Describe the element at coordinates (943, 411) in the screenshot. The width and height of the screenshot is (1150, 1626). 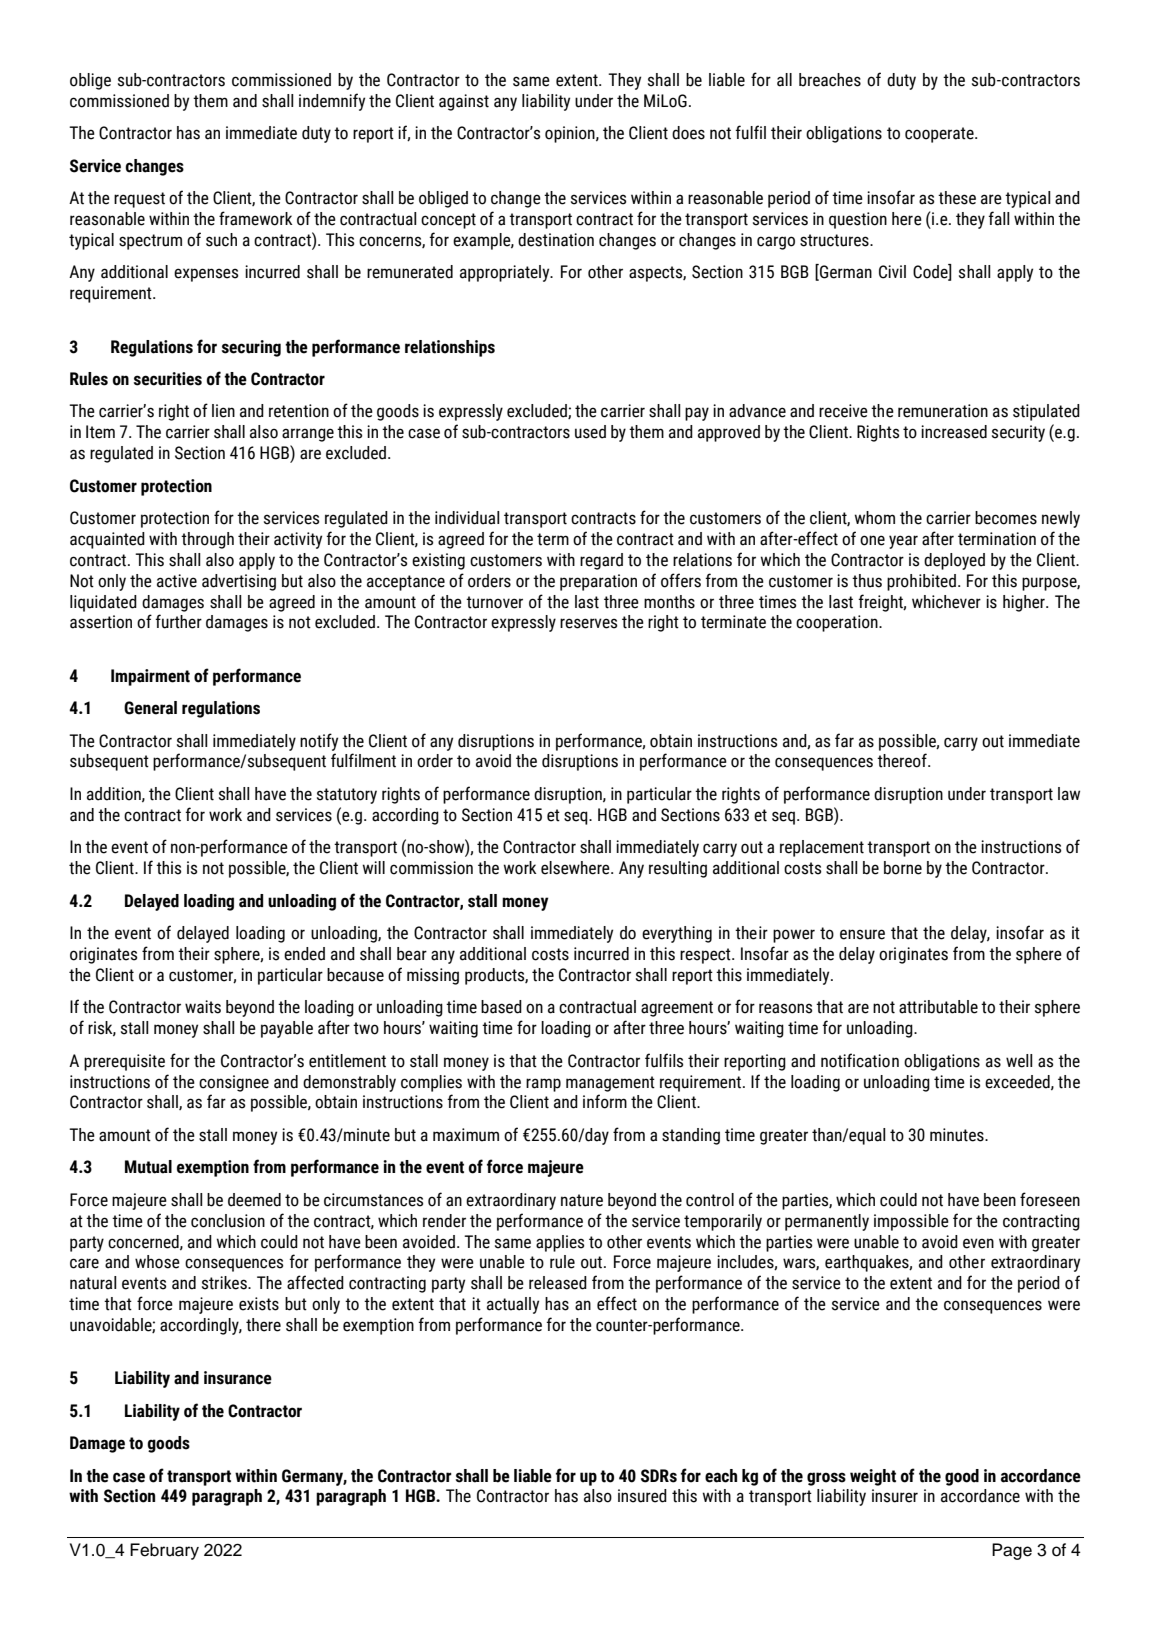
I see `remuneration` at that location.
